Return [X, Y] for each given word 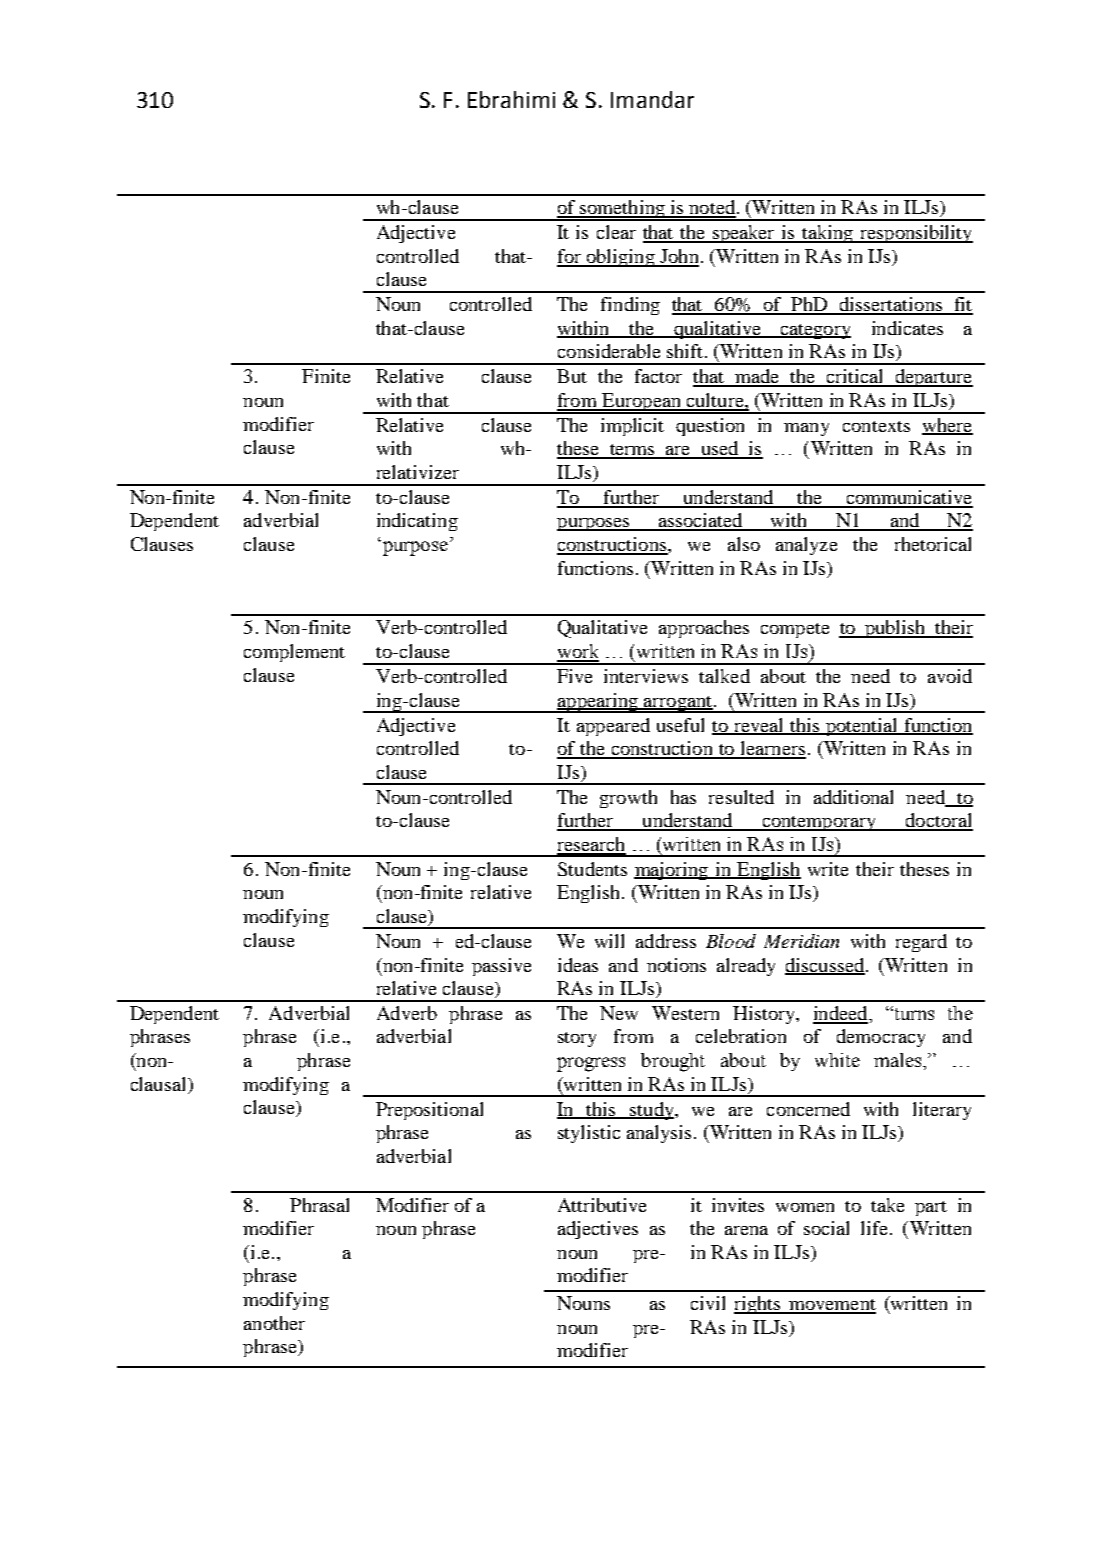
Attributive [602, 1205]
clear [616, 232]
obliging [620, 258]
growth [628, 799]
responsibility [915, 234]
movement [831, 1306]
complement [294, 653]
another [274, 1323]
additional [853, 797]
